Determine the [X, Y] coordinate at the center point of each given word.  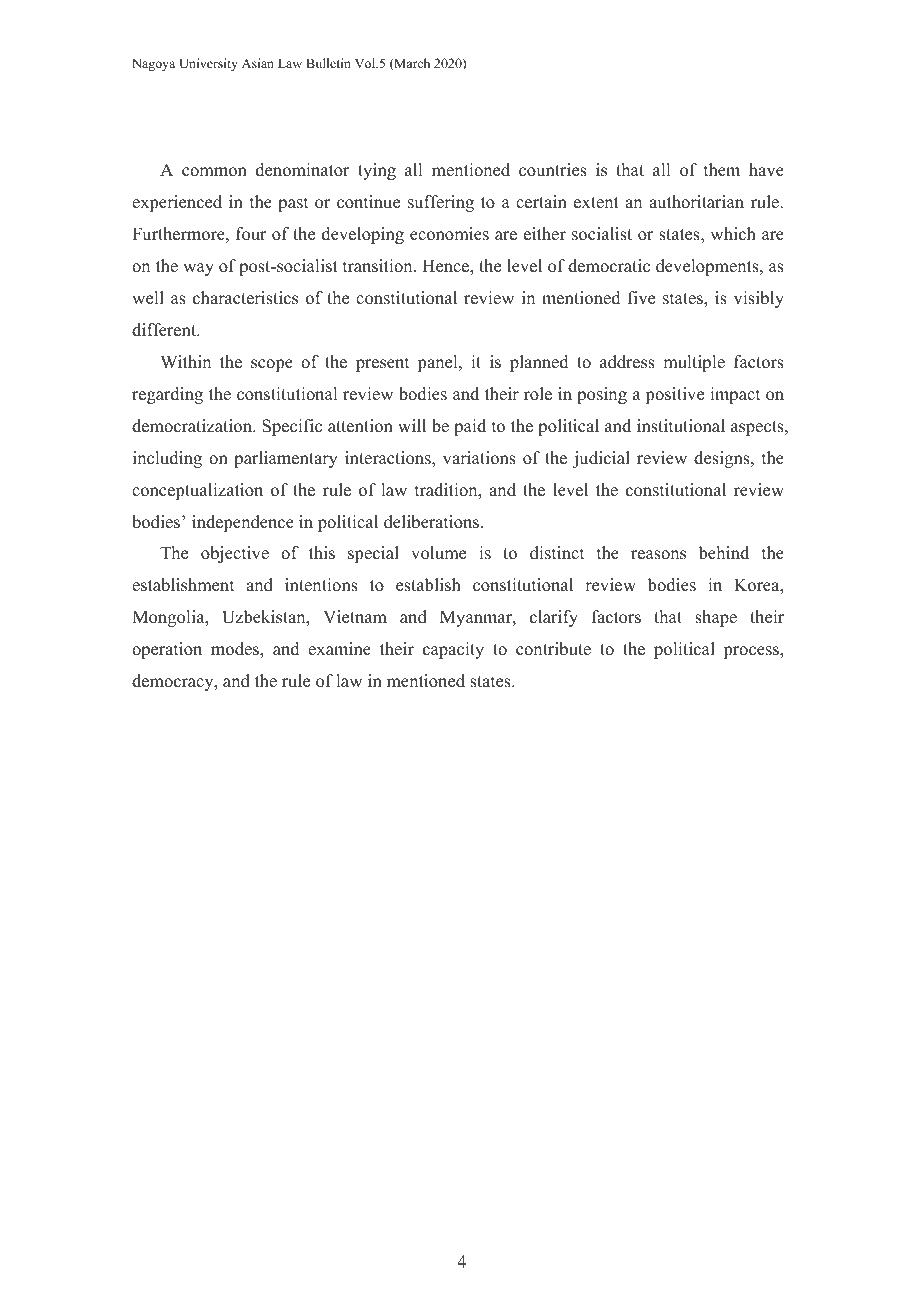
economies [449, 234]
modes [236, 649]
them [722, 170]
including [167, 459]
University [208, 64]
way [198, 269]
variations [479, 458]
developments [708, 267]
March [411, 64]
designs [723, 459]
